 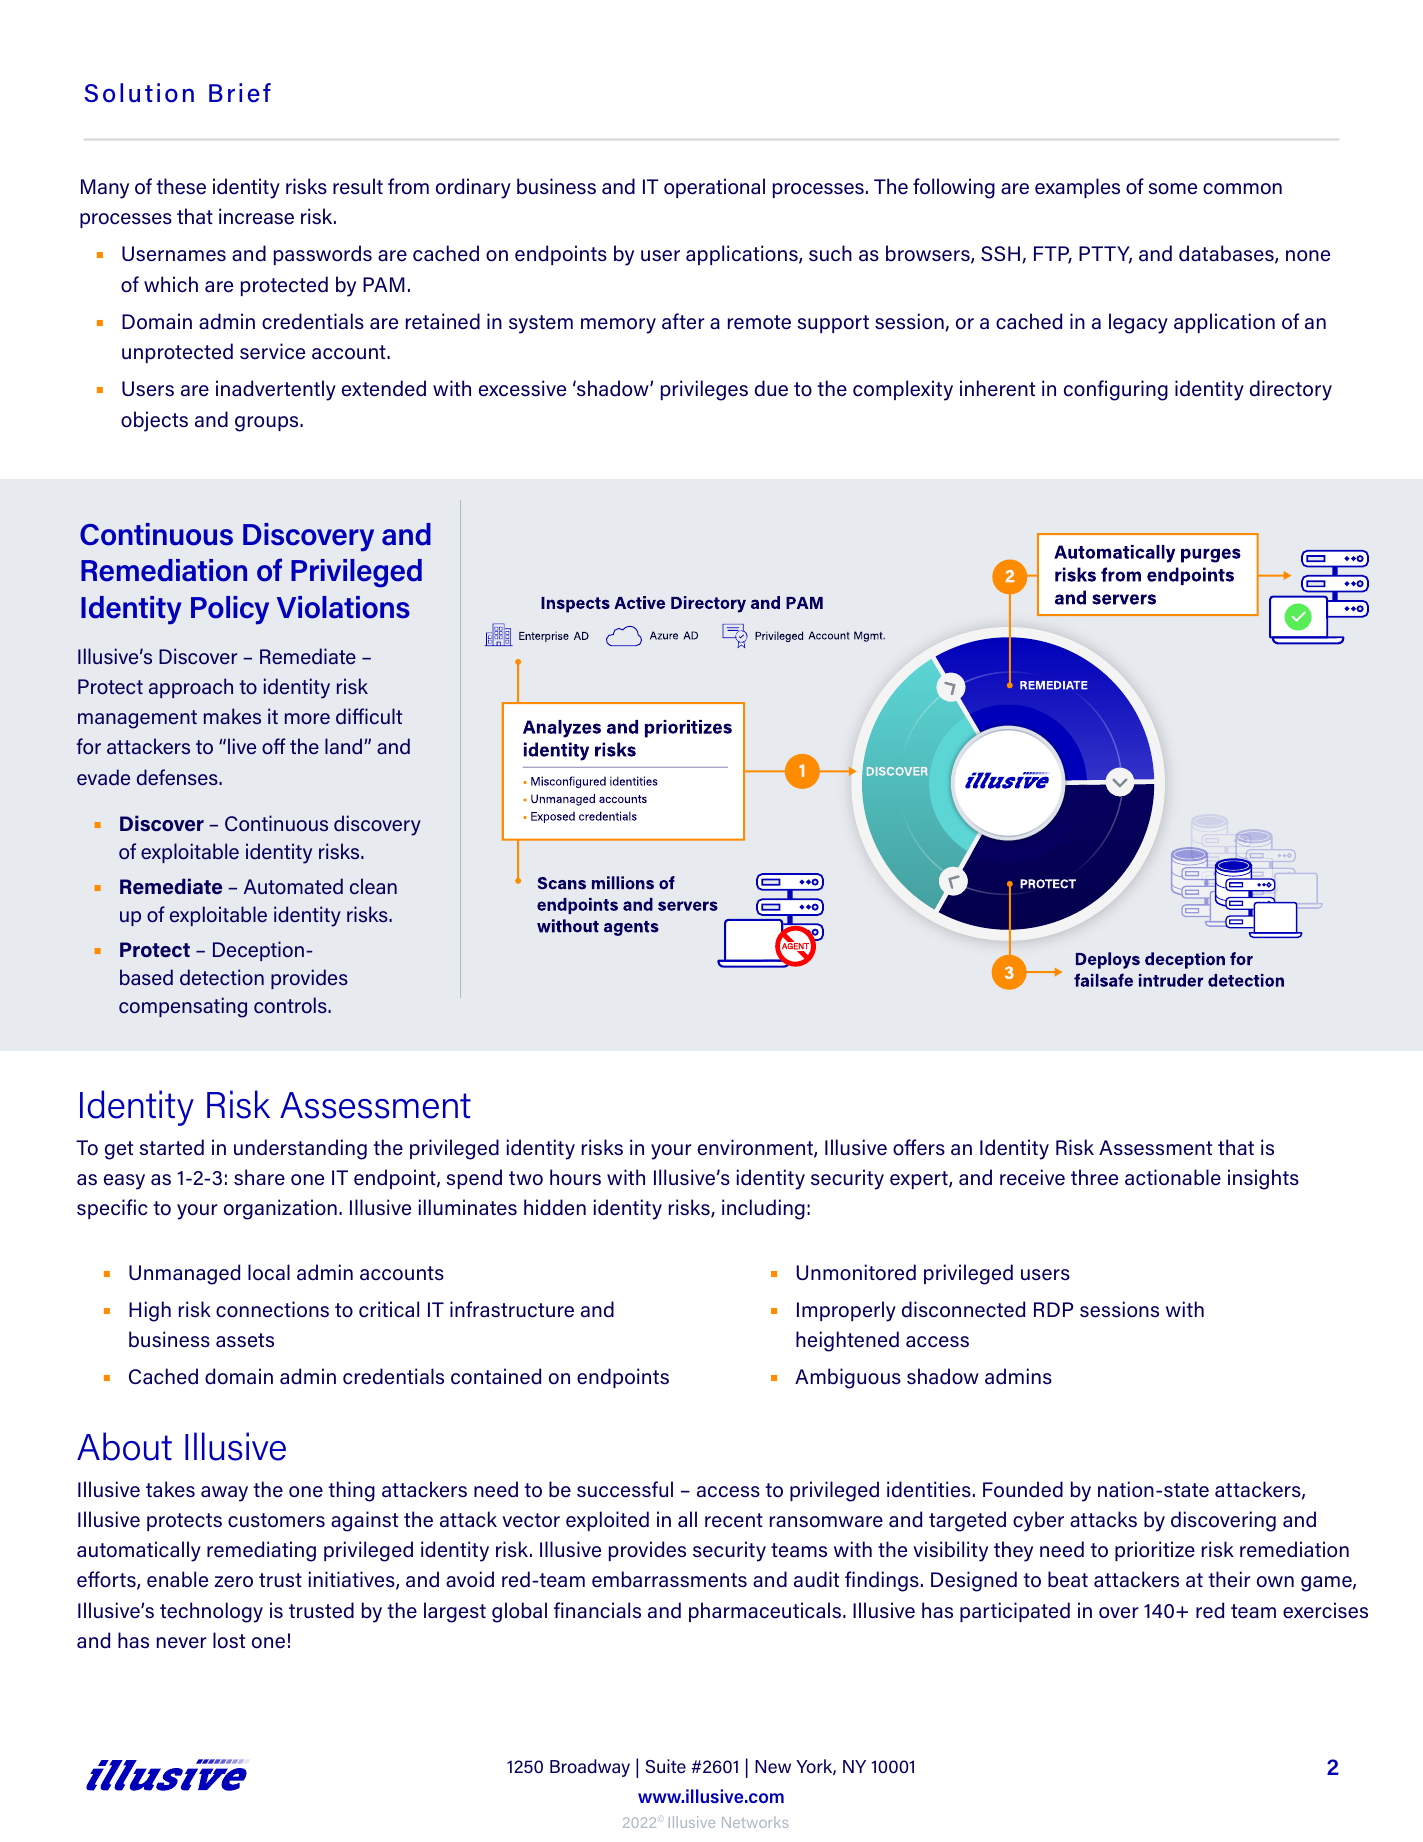 I want to click on databases, so click(x=1227, y=254).
